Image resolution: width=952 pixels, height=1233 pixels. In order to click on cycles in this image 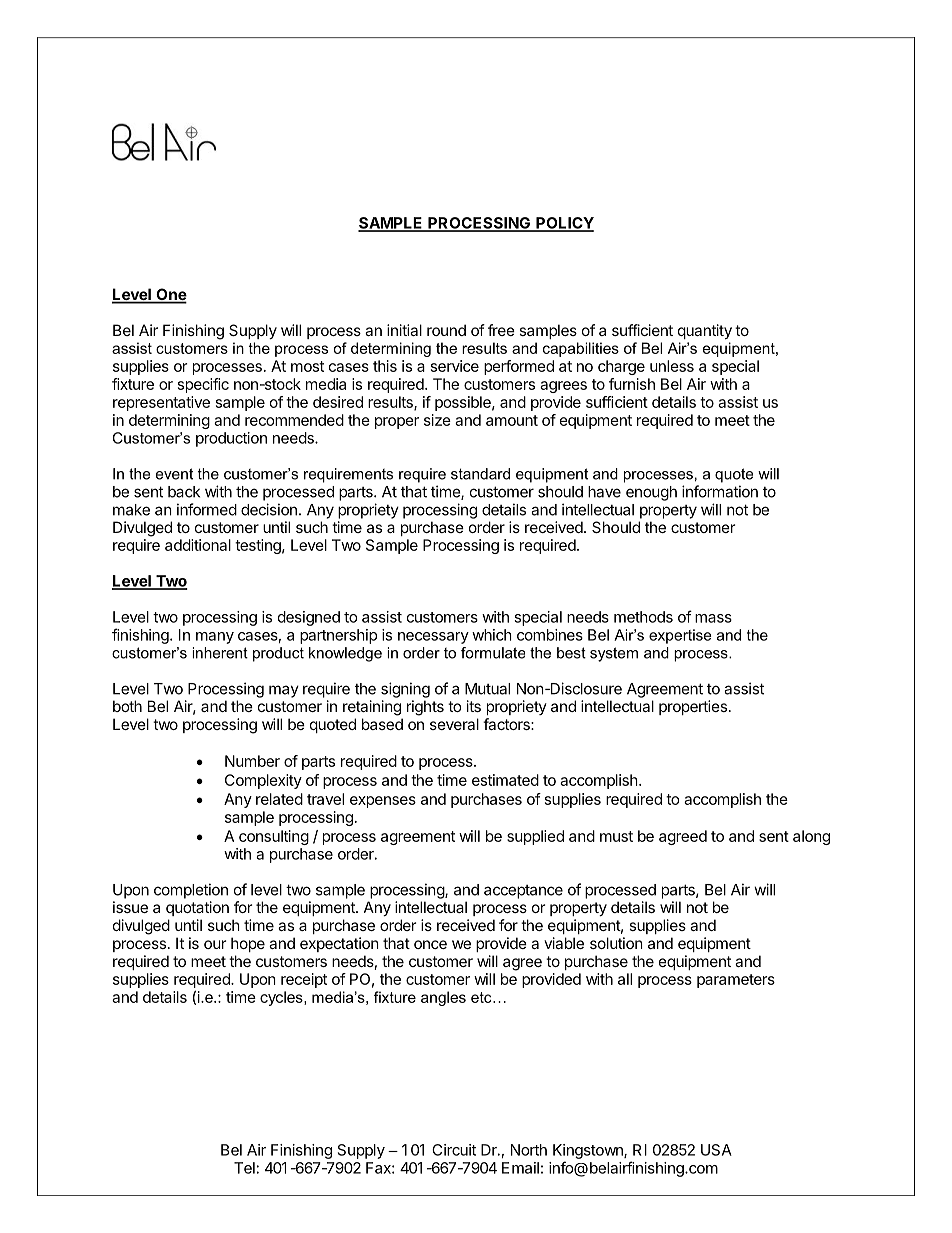, I will do `click(282, 998)`.
